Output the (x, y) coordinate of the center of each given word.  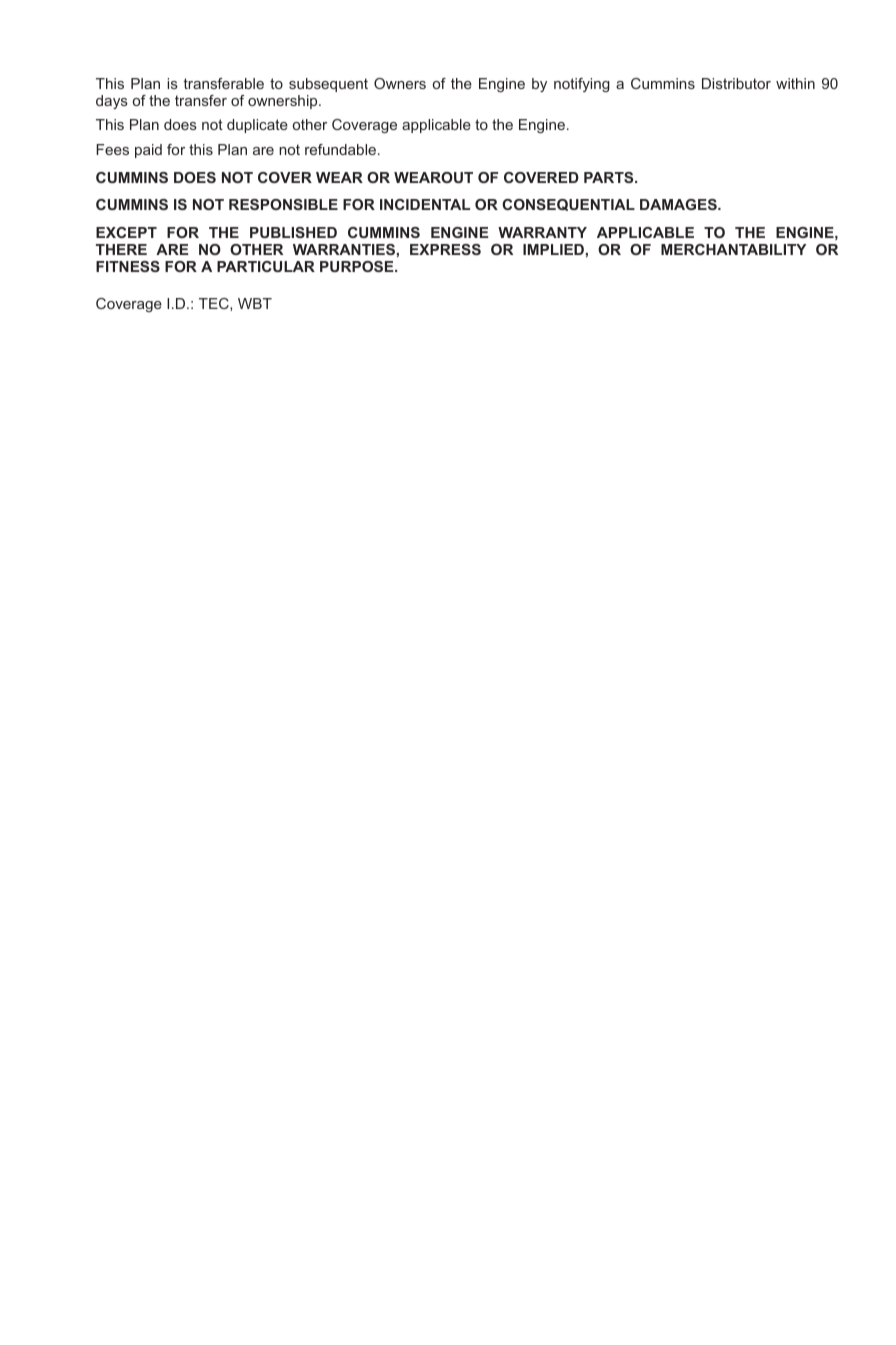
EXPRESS (445, 249)
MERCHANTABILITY (733, 249)
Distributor (736, 83)
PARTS (610, 177)
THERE (121, 249)
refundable (342, 149)
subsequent (328, 85)
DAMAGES (679, 204)
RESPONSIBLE (283, 204)
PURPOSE (358, 266)
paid (148, 151)
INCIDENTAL (425, 204)
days (112, 102)
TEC (215, 304)
